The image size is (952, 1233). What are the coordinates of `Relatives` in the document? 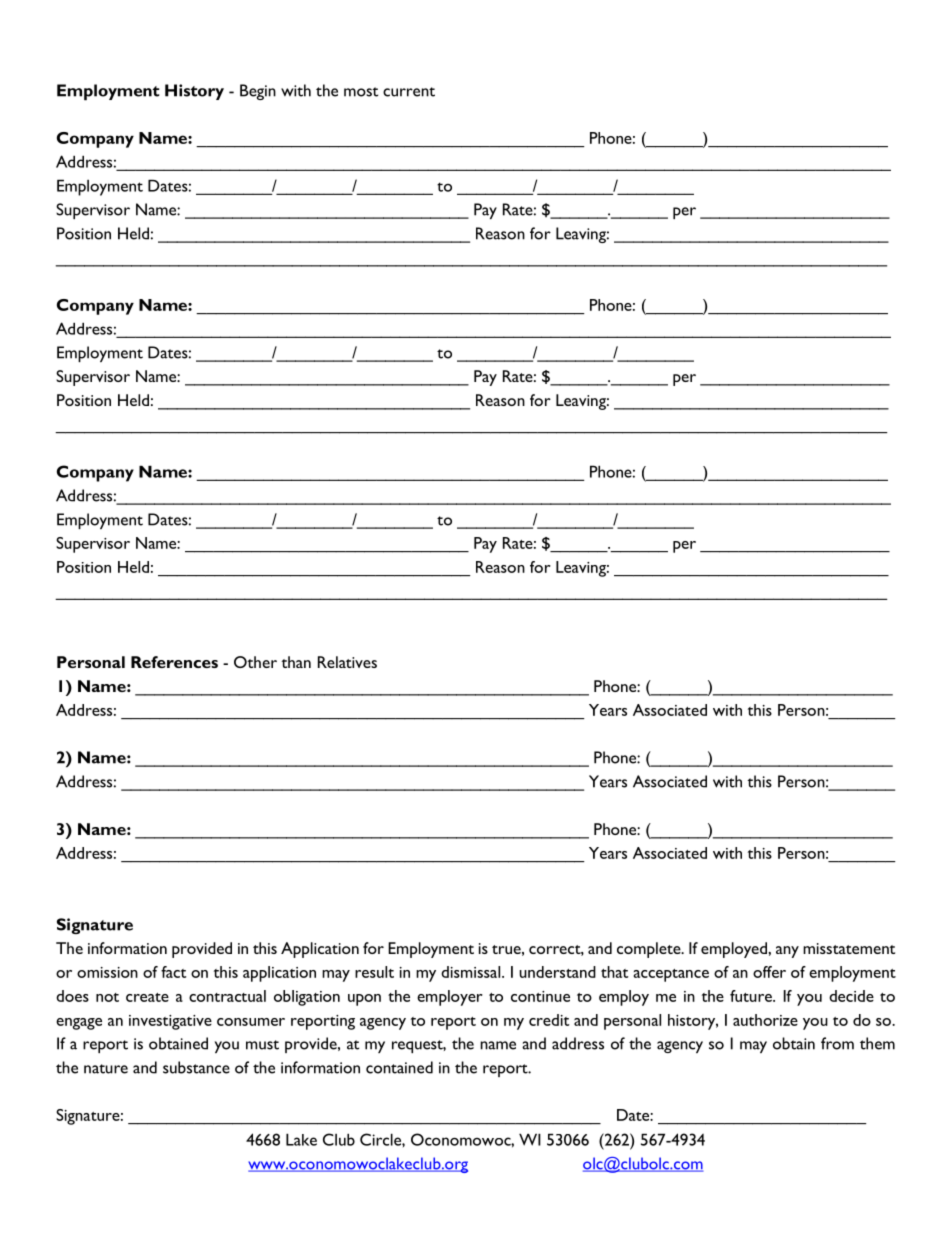 It's located at (347, 662).
